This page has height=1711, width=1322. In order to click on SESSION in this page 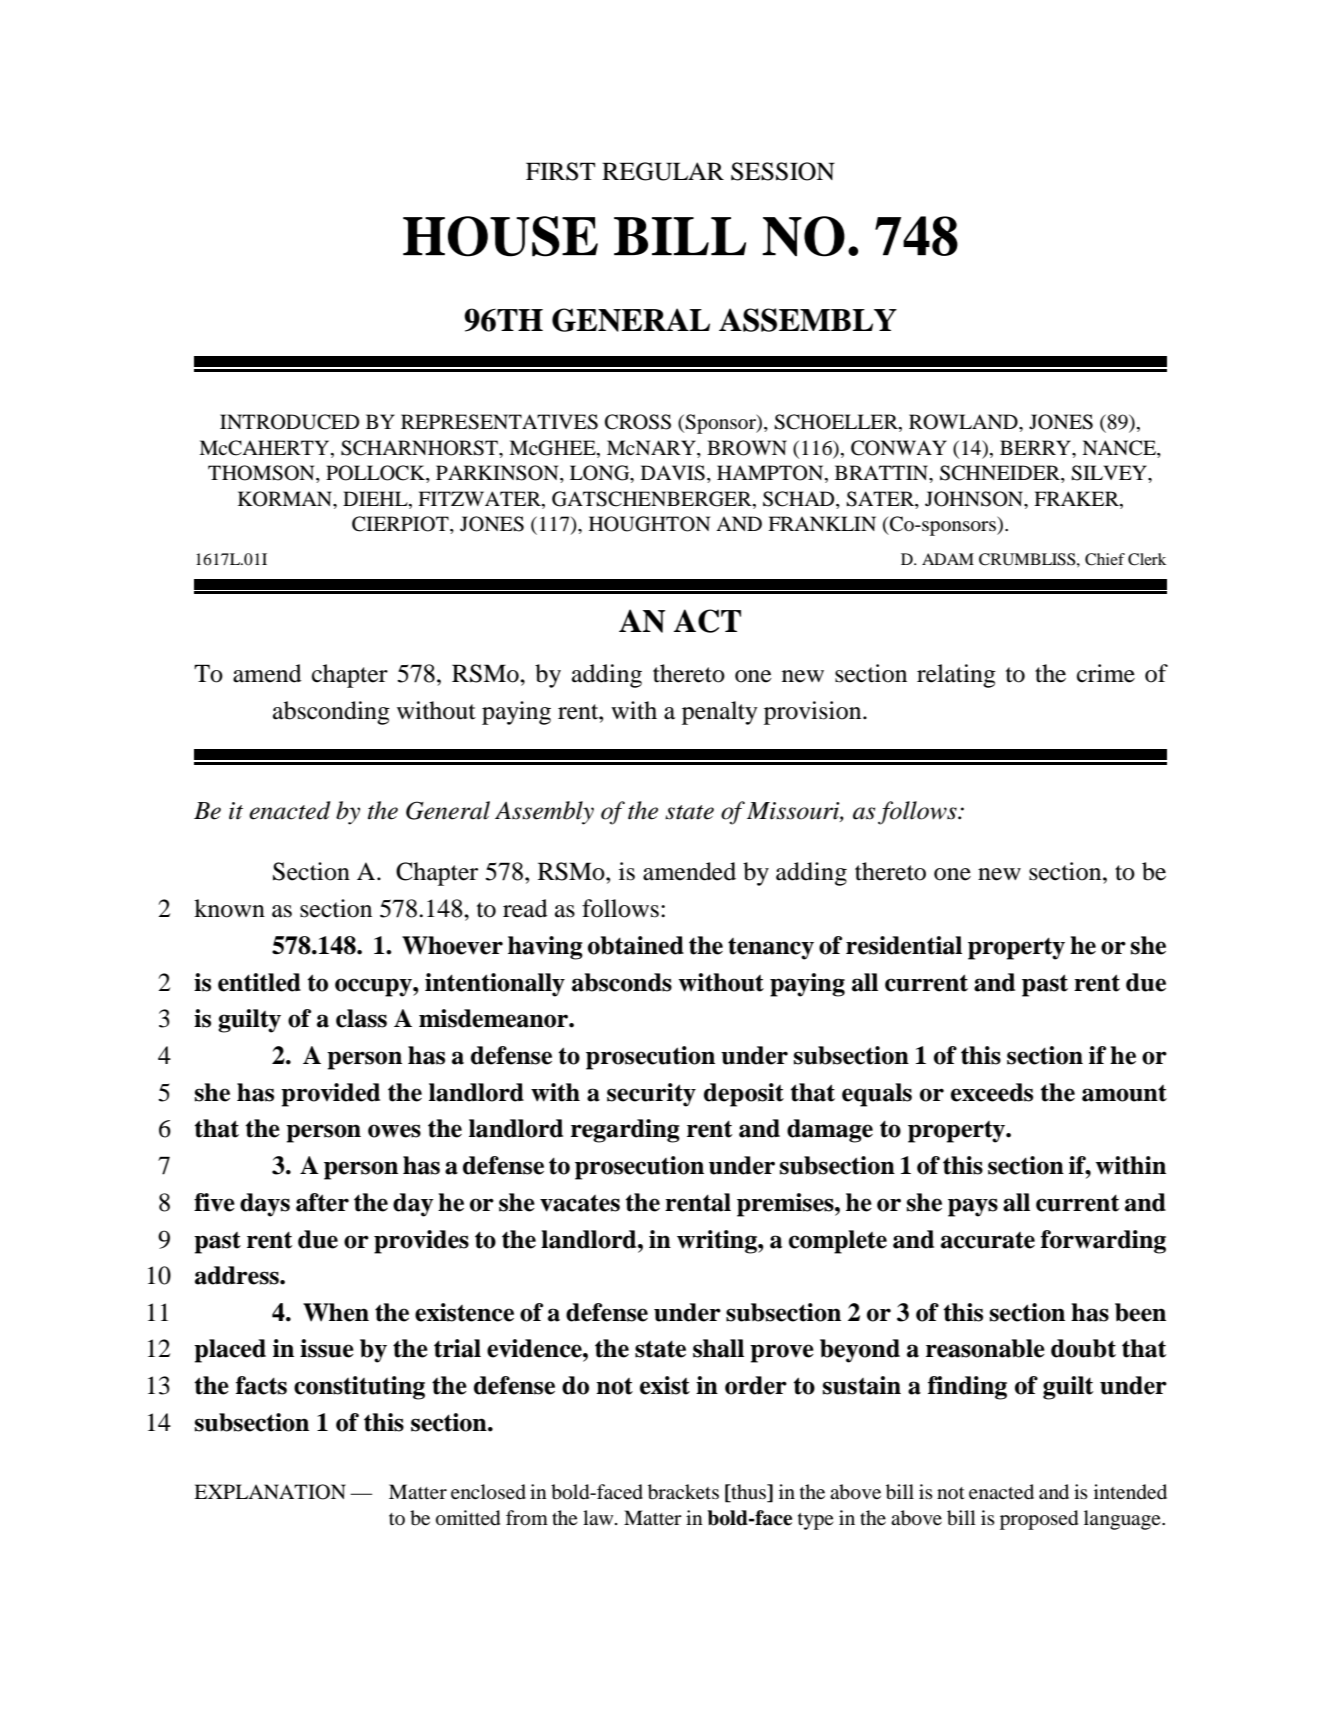, I will do `click(783, 171)`.
